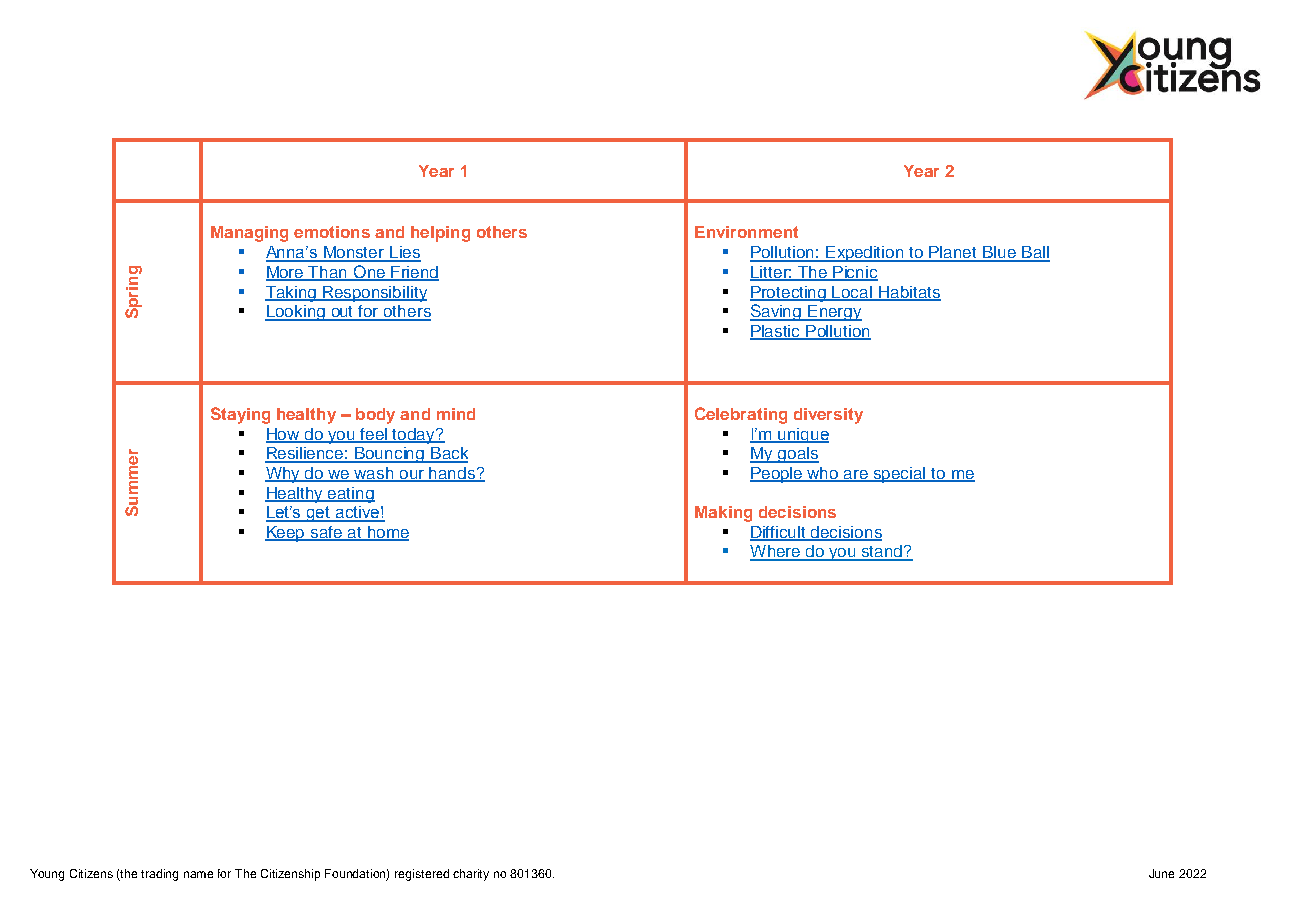 This screenshot has height=924, width=1308. I want to click on Where, so click(776, 552).
